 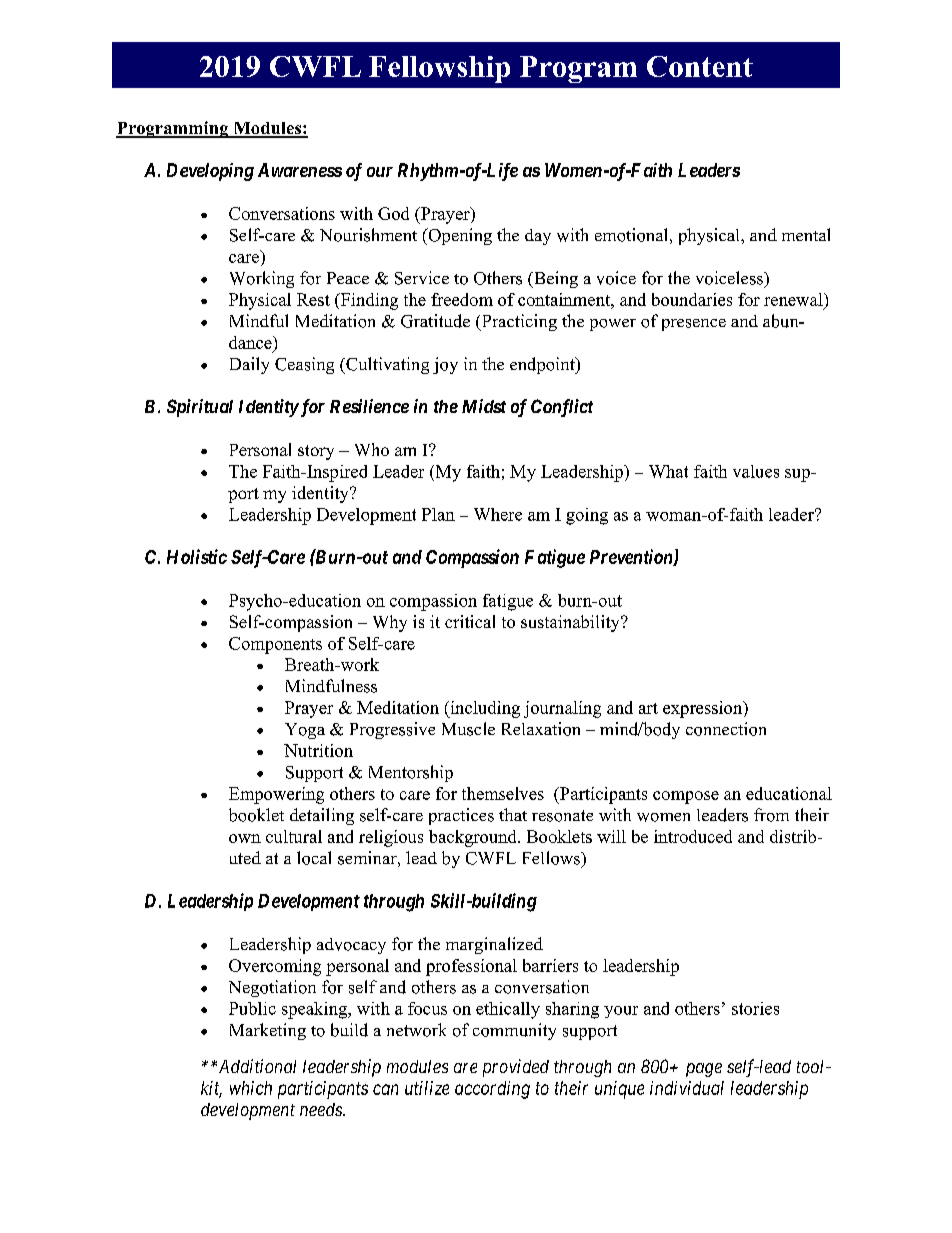 What do you see at coordinates (538, 237) in the screenshot?
I see `day` at bounding box center [538, 237].
